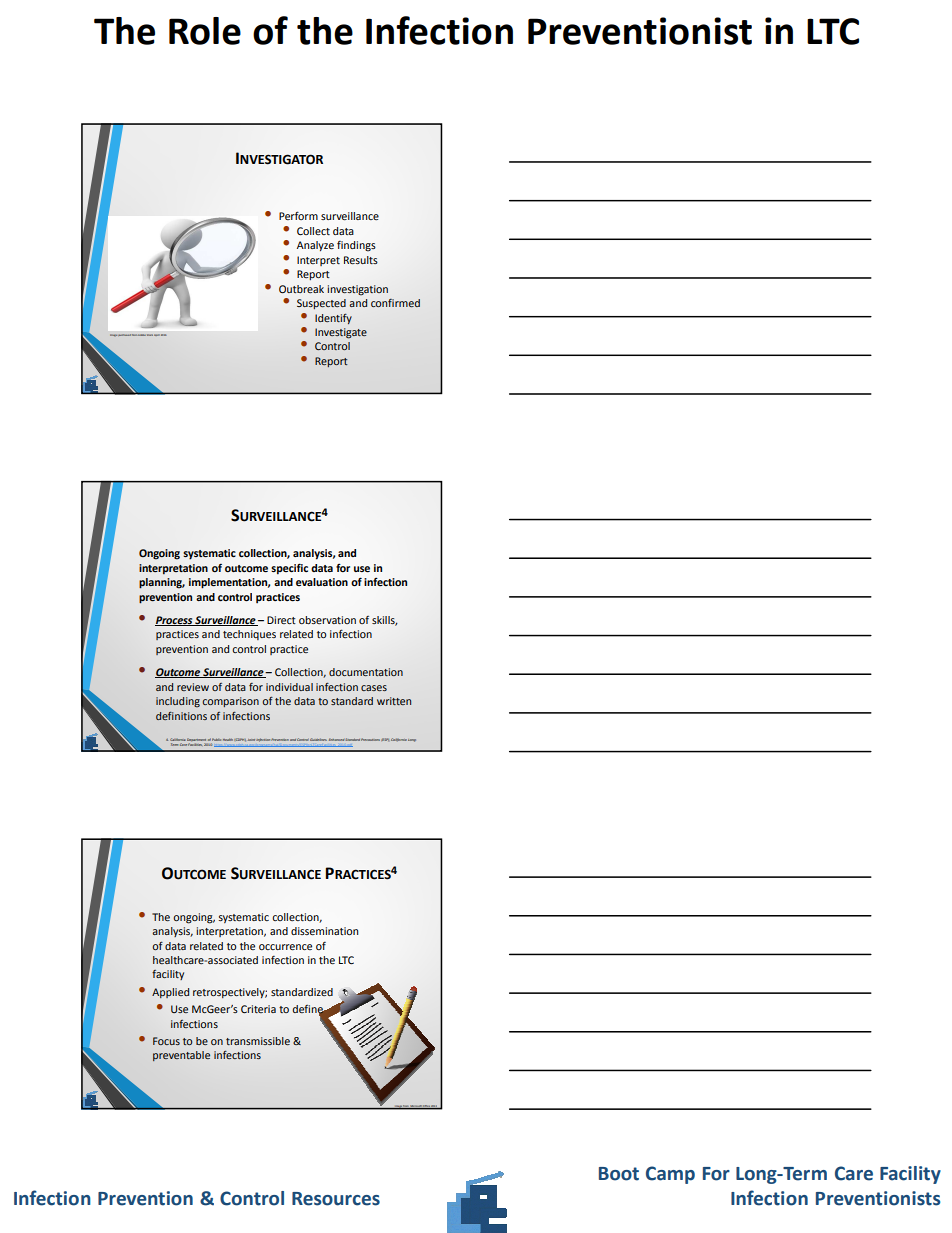 The height and width of the screenshot is (1233, 952). What do you see at coordinates (157, 335) in the screenshot?
I see `April` at bounding box center [157, 335].
